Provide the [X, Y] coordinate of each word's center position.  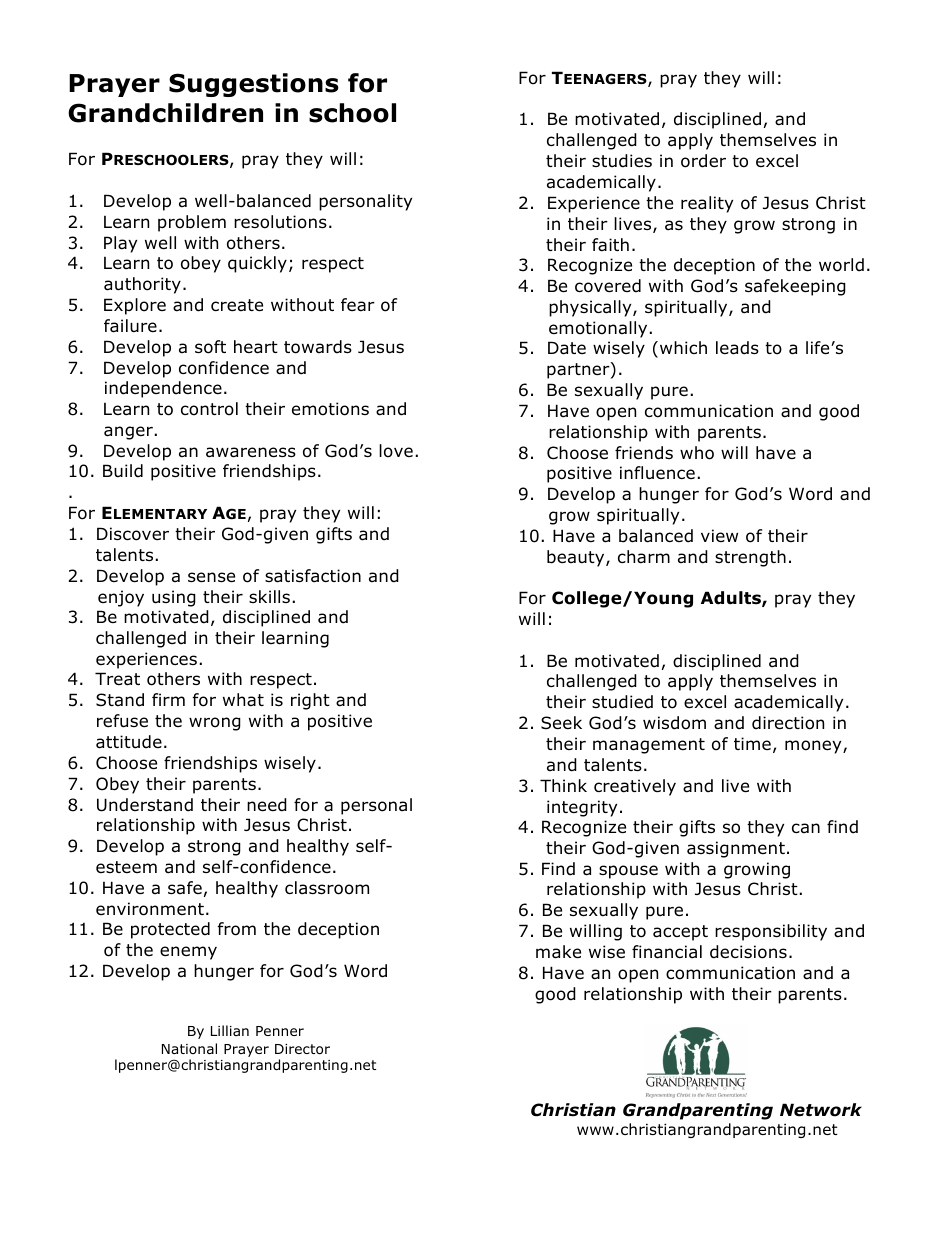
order [703, 161]
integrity [582, 808]
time [752, 743]
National [189, 1048]
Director [302, 1049]
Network [821, 1110]
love [396, 451]
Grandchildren [165, 113]
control [209, 409]
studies [622, 161]
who [697, 453]
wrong [215, 724]
